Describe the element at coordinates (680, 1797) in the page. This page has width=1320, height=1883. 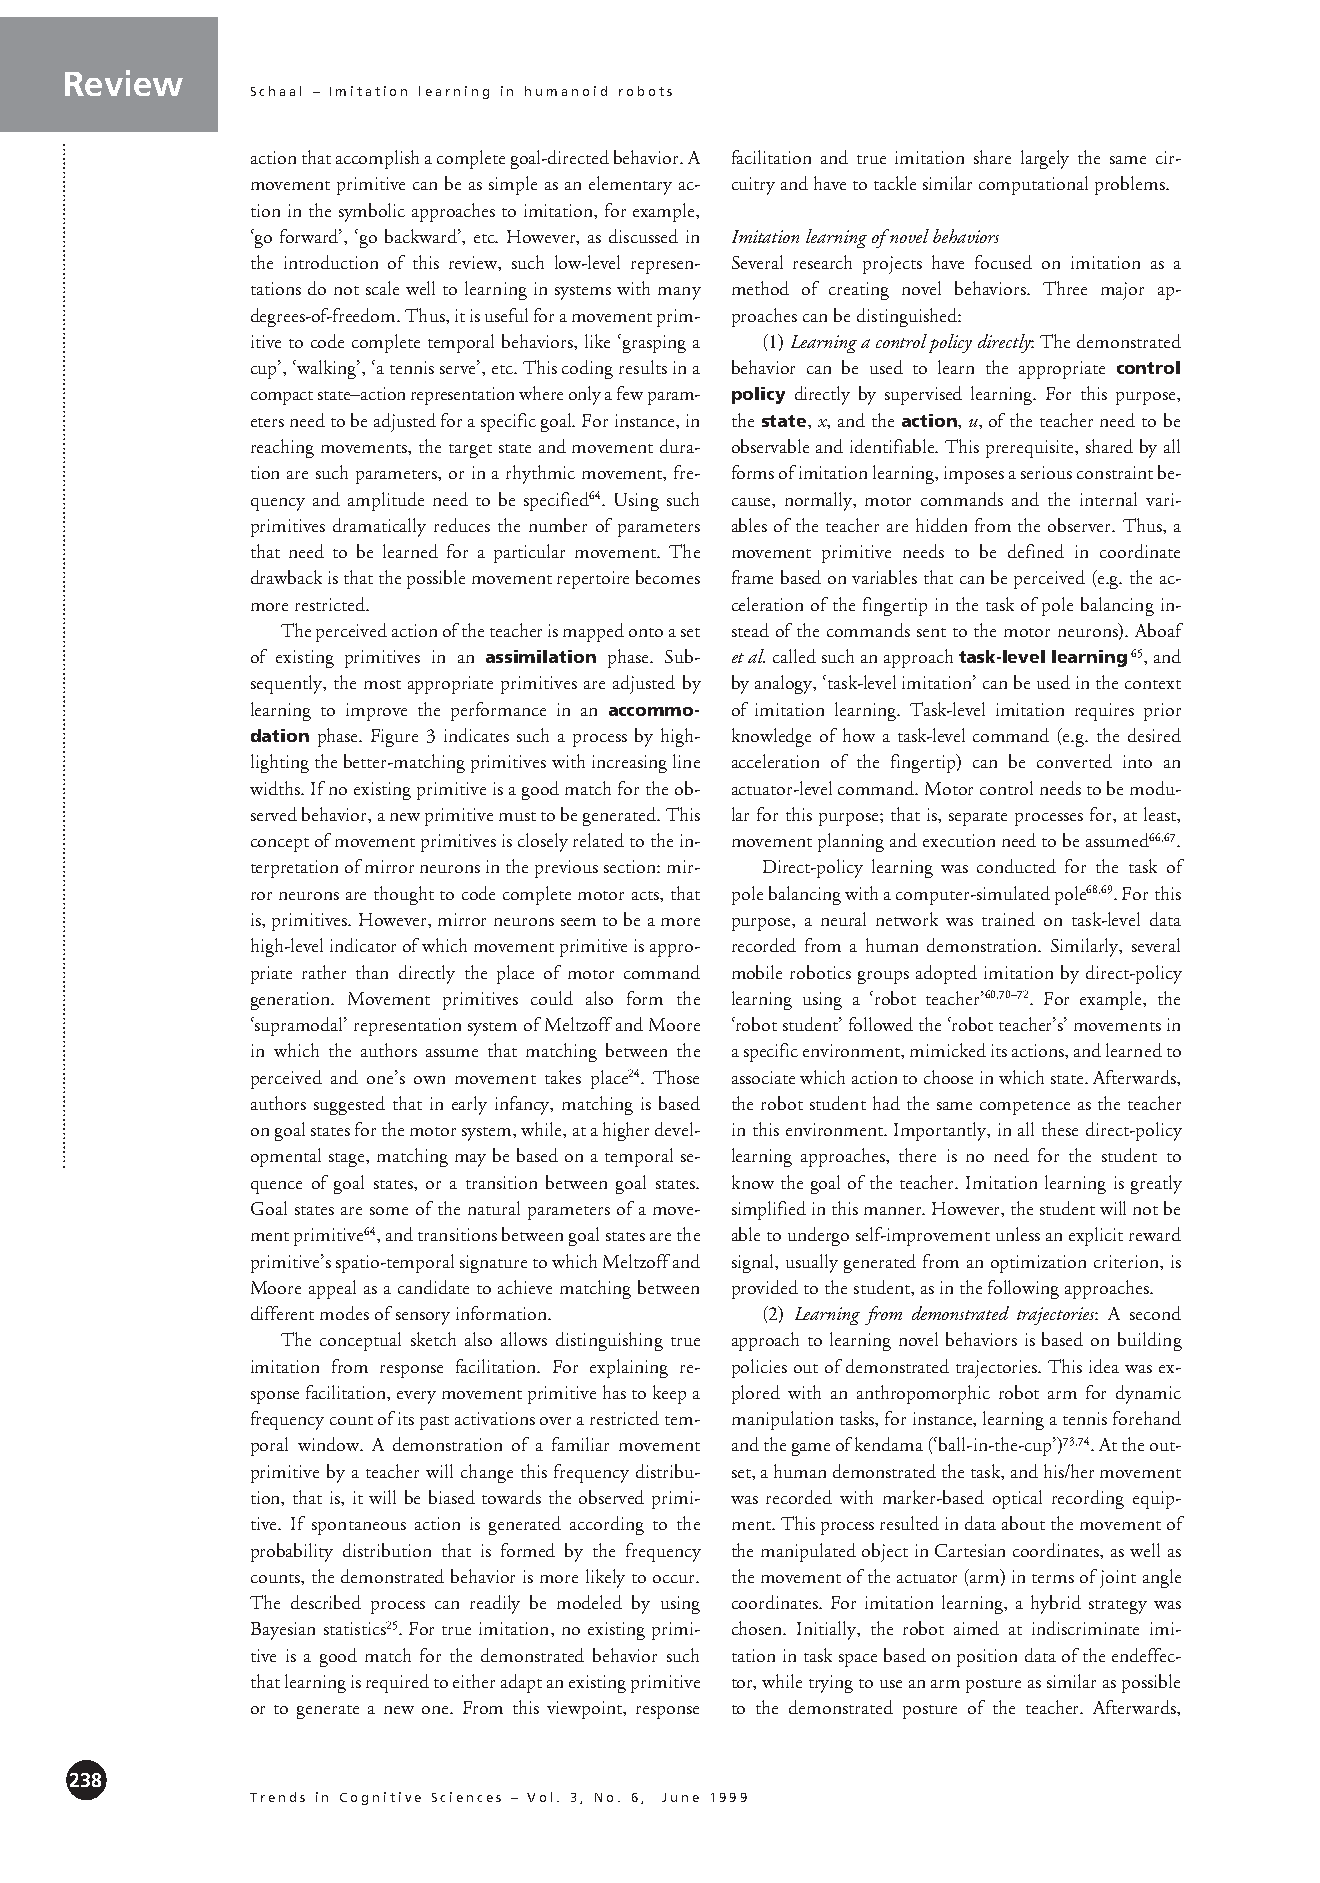
I see `June` at that location.
